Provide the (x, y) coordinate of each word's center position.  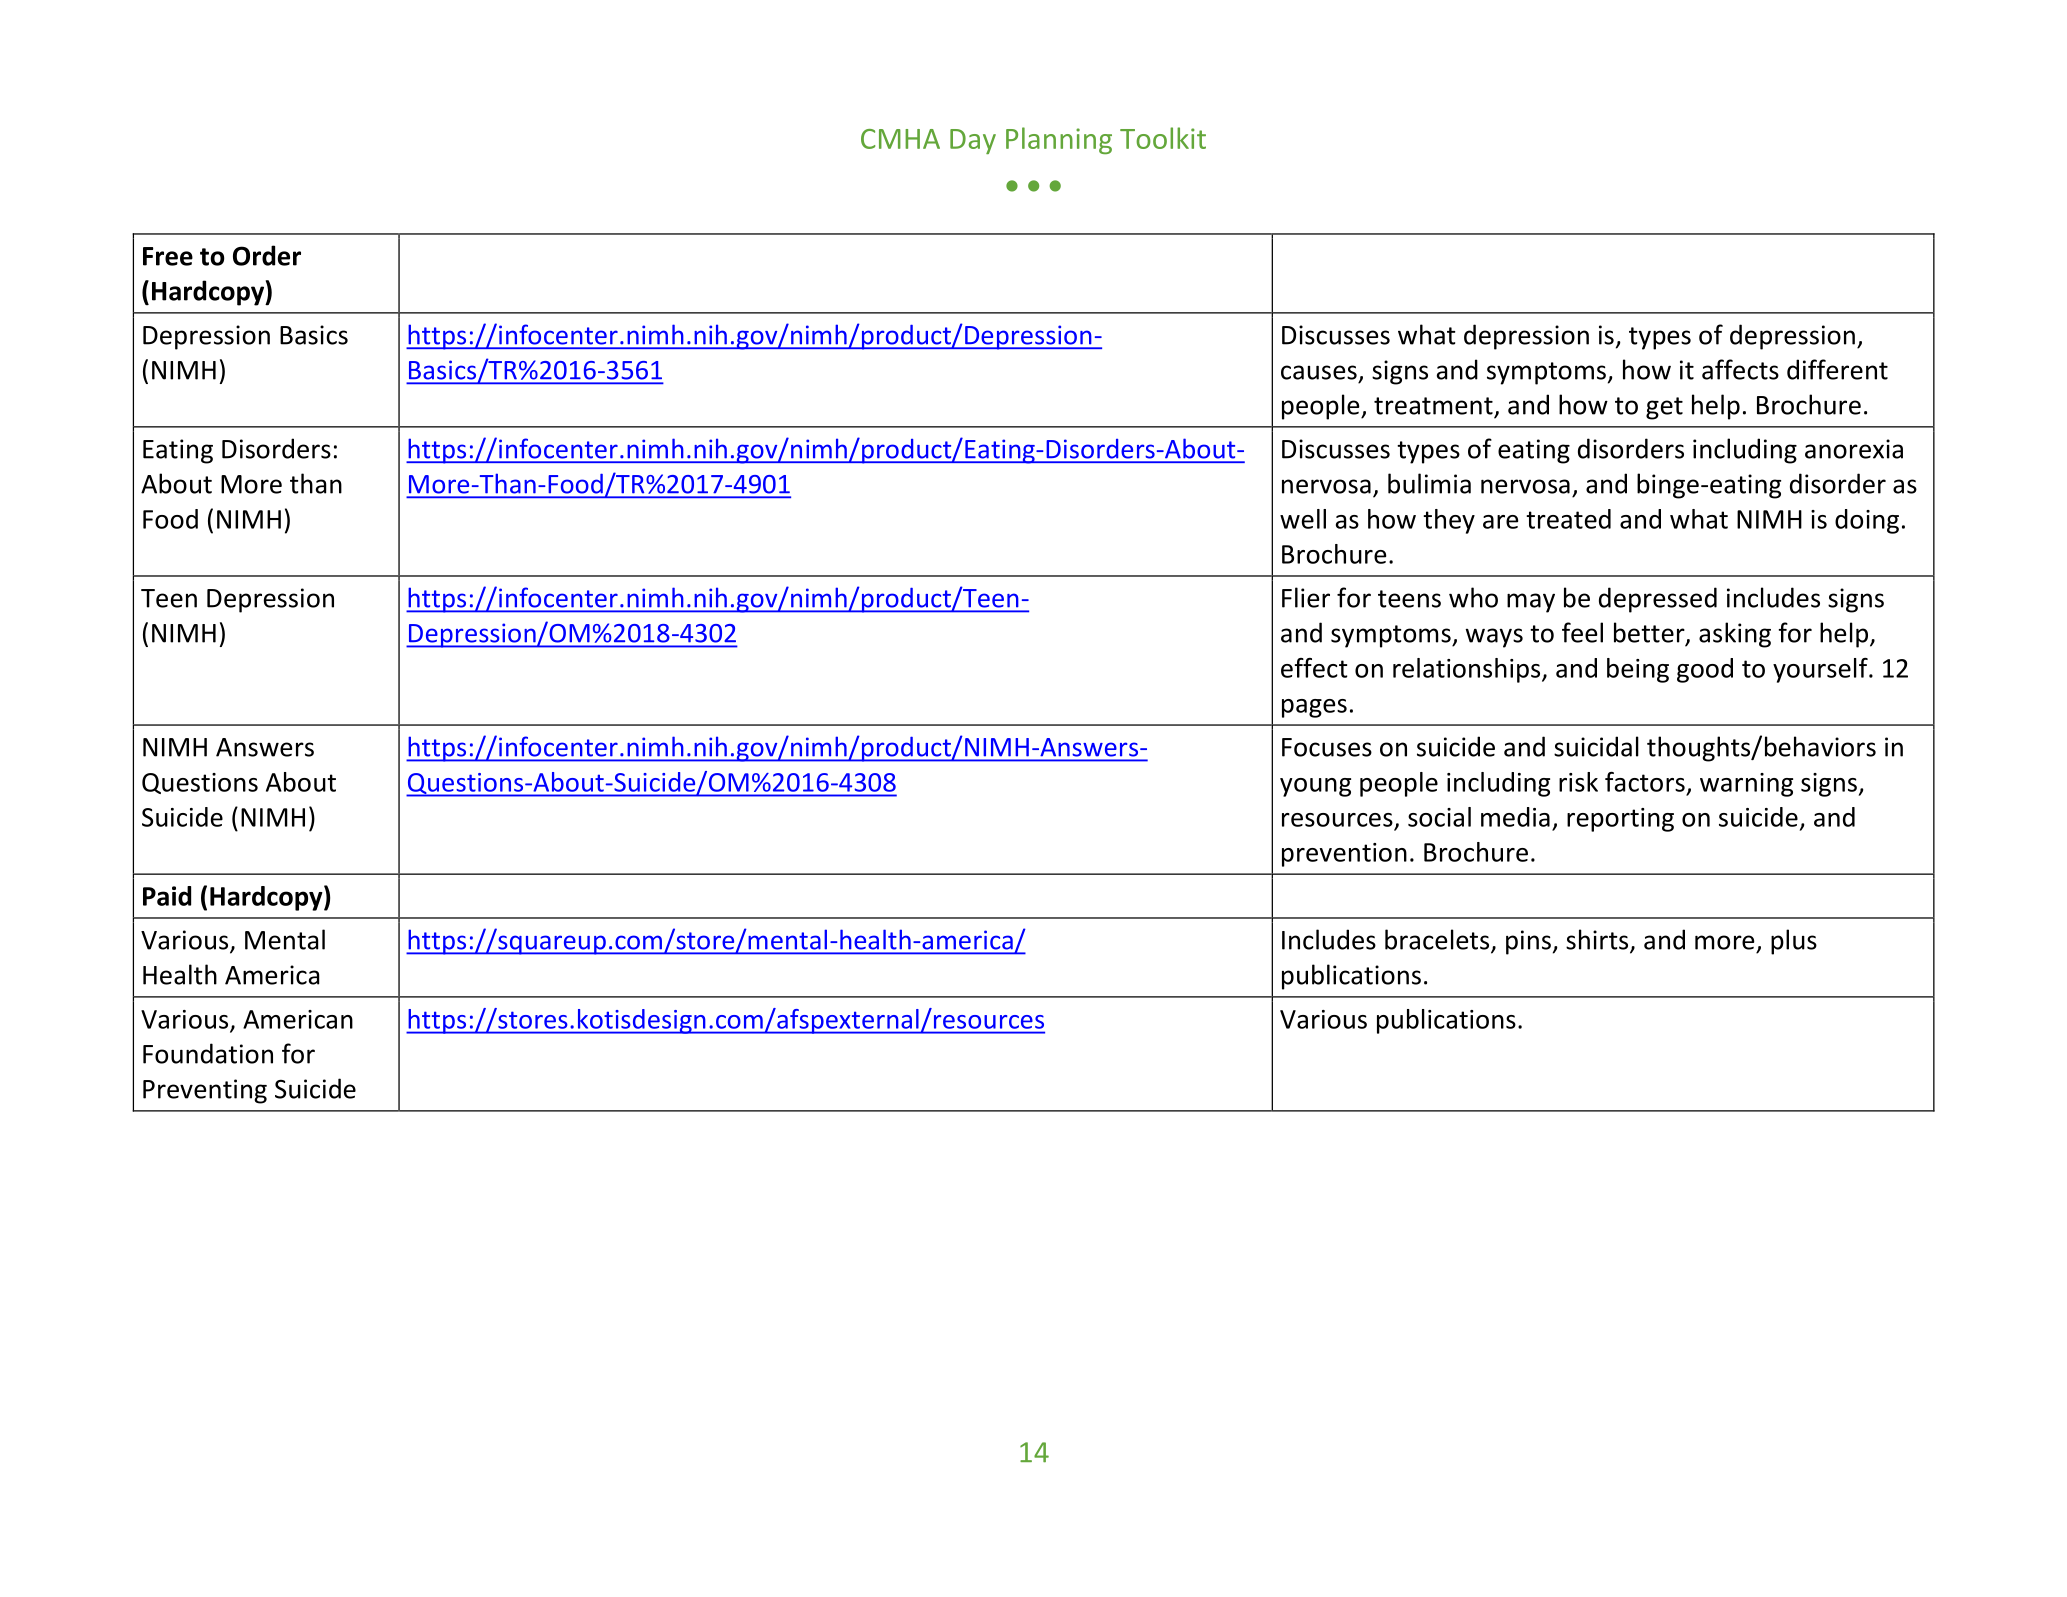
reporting (1620, 820)
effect (1314, 668)
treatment (1433, 406)
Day (973, 141)
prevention (1344, 855)
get (1664, 408)
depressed (1658, 600)
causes (1319, 372)
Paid (167, 896)
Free (168, 256)
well (1303, 519)
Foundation (208, 1053)
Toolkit (1163, 138)
